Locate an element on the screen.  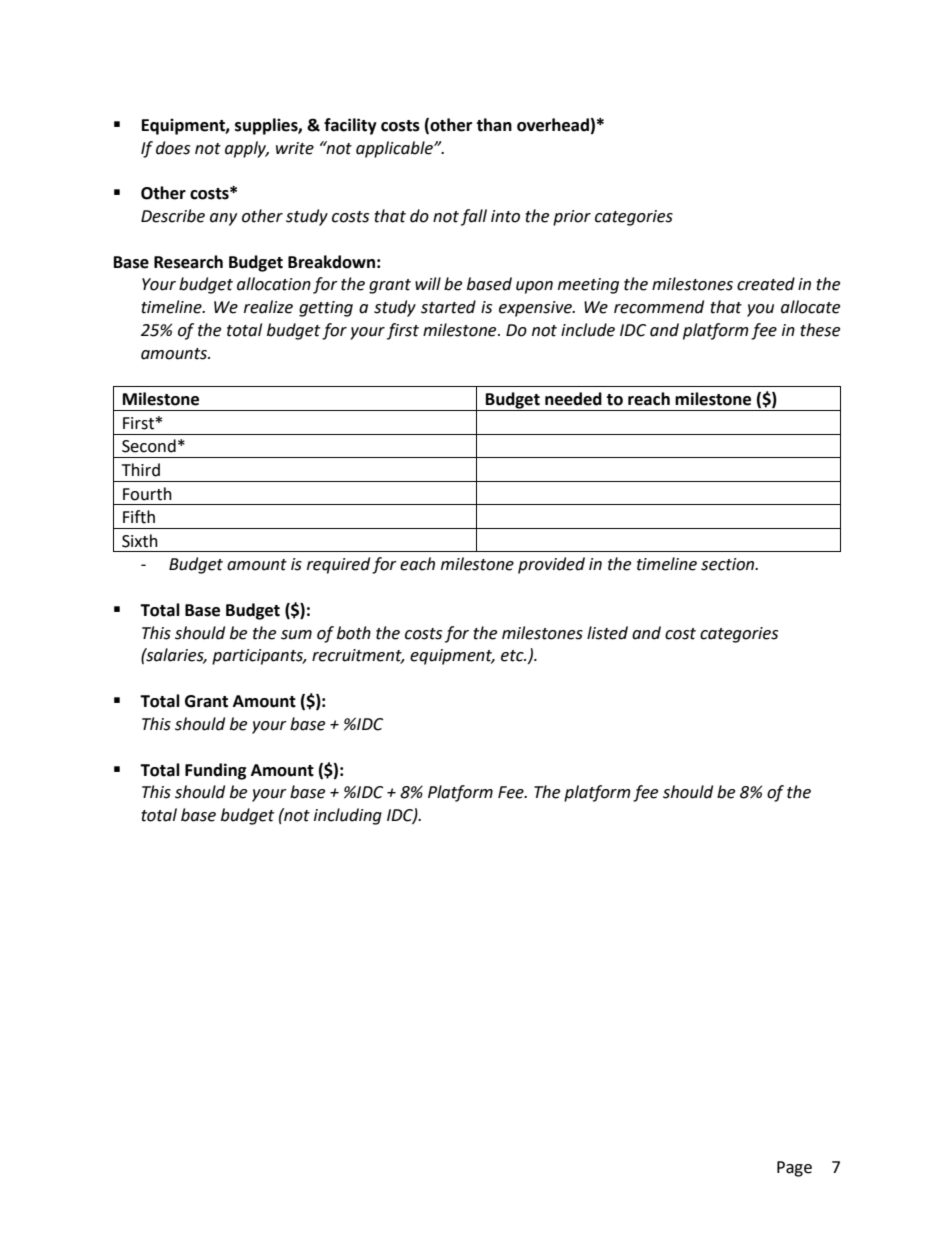
including is located at coordinates (348, 816).
